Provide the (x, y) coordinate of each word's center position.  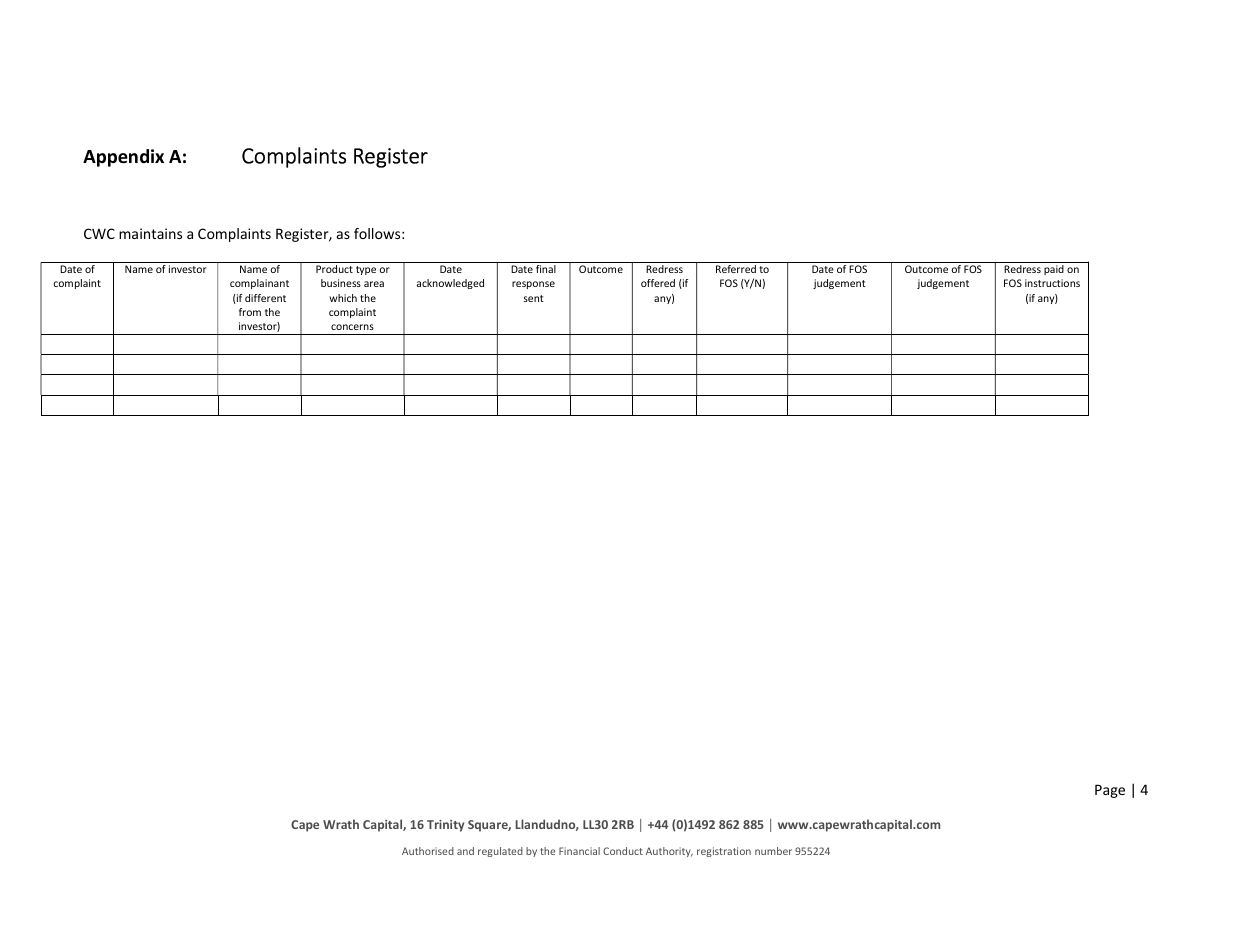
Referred (736, 269)
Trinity (445, 826)
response (533, 285)
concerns (352, 327)
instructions (1052, 283)
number (773, 851)
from (250, 312)
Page (1110, 791)
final (546, 269)
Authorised (428, 851)
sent (533, 298)
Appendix (123, 158)
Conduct (623, 851)
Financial (579, 851)
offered (658, 283)
